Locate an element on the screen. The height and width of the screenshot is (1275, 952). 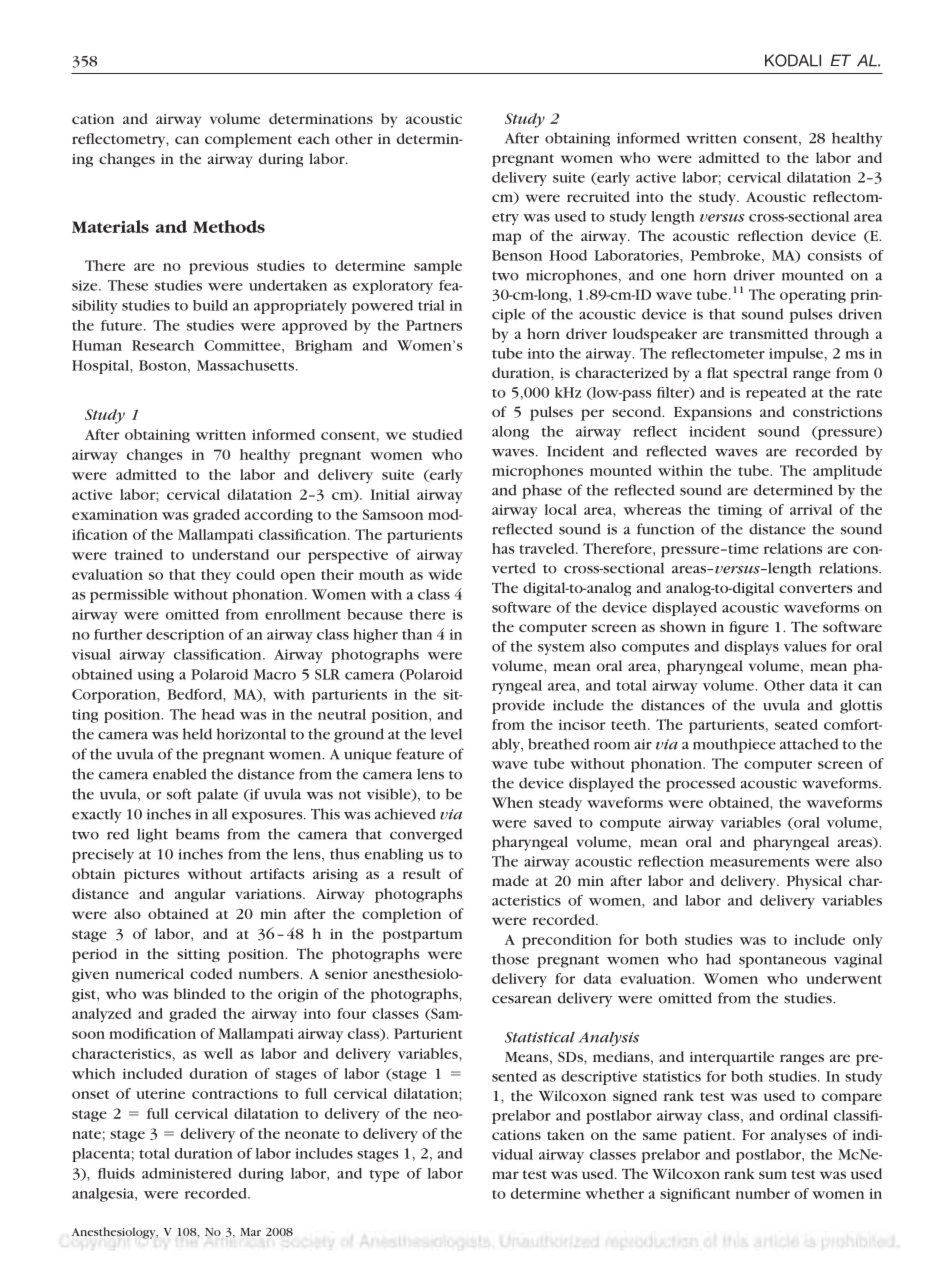
converged is located at coordinates (426, 835).
